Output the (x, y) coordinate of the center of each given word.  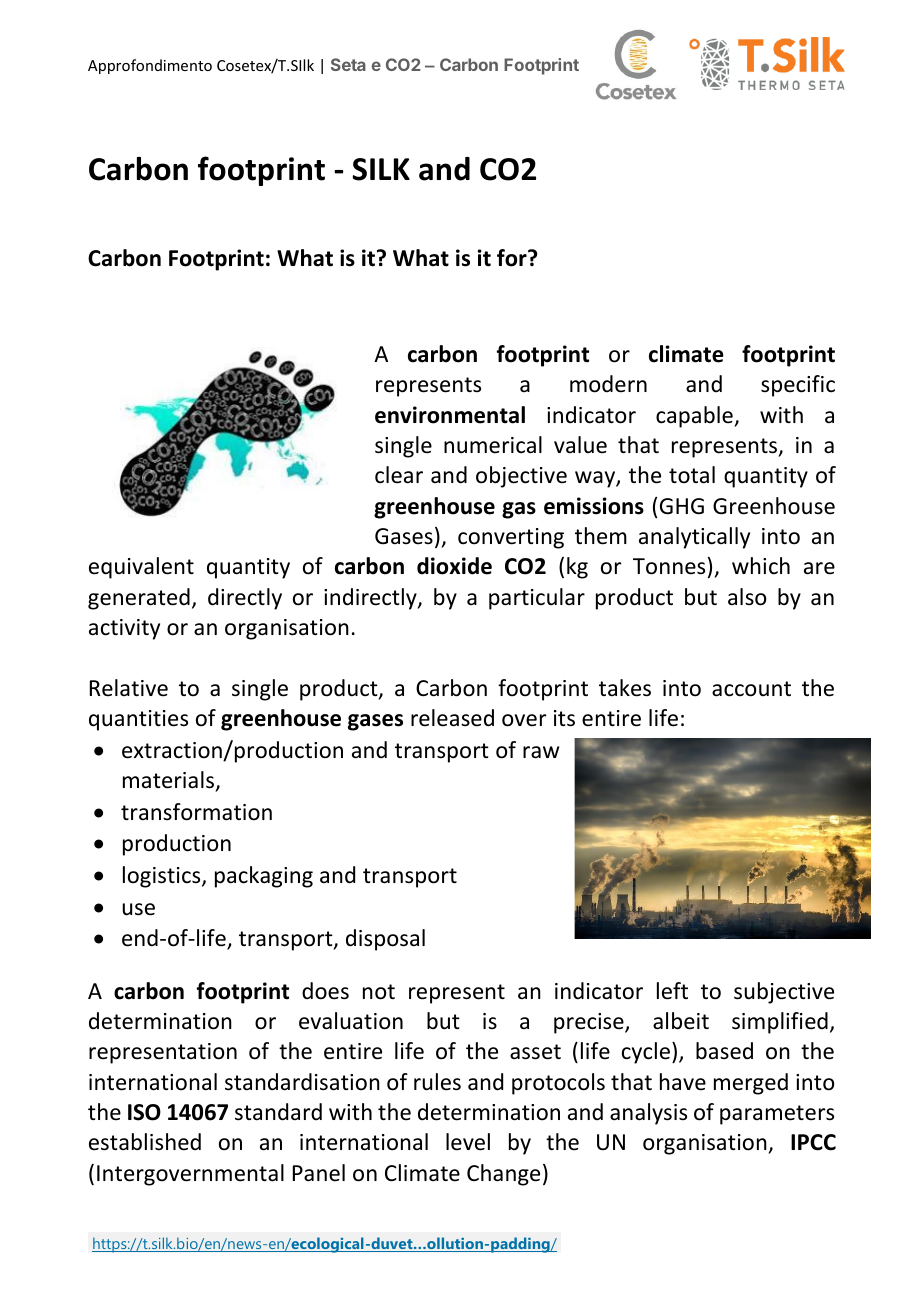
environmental (450, 415)
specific (798, 386)
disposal (385, 940)
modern (608, 384)
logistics (163, 877)
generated (139, 599)
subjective (784, 993)
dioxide (454, 566)
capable (695, 417)
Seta (348, 64)
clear (399, 475)
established (145, 1142)
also (747, 597)
